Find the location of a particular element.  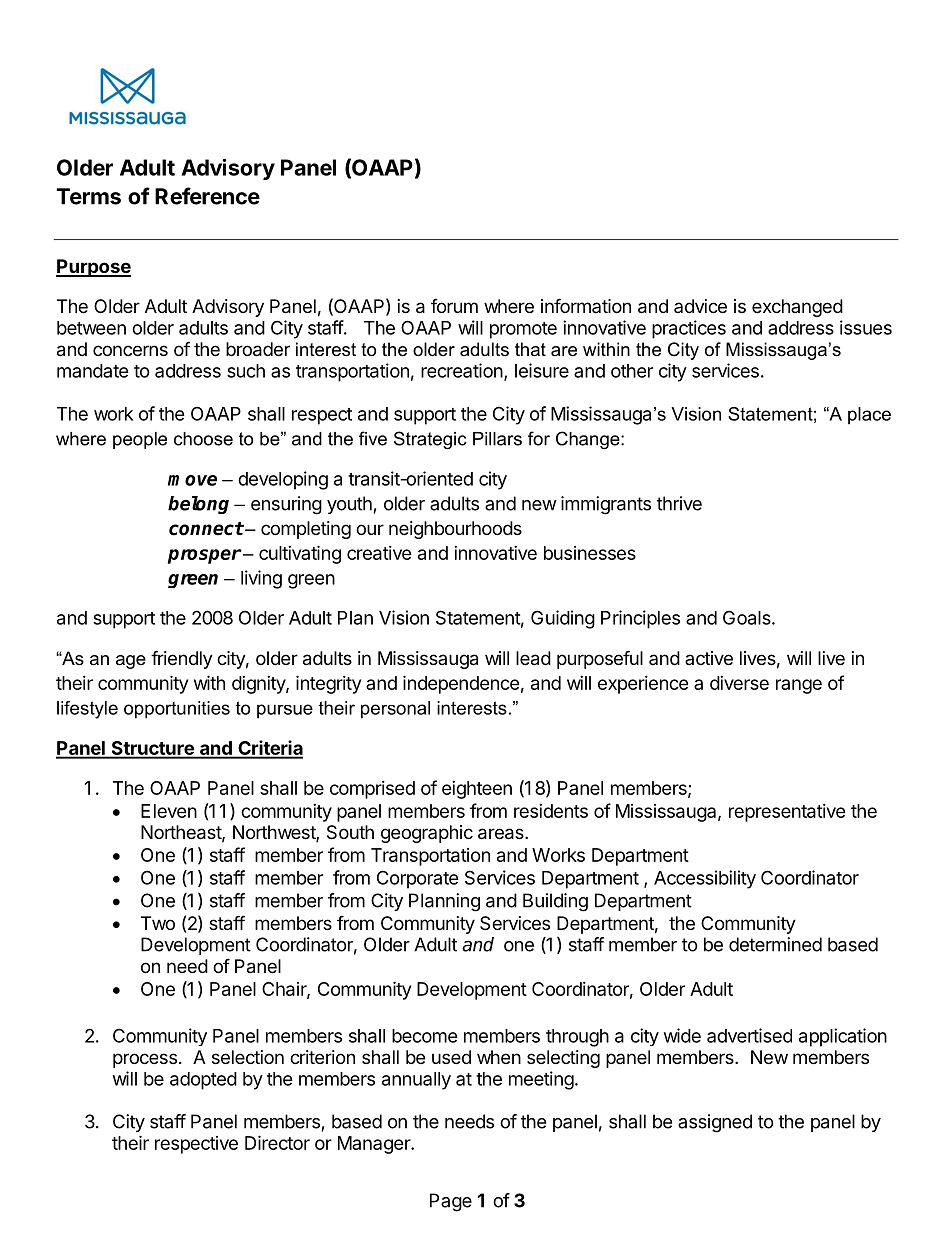

advice is located at coordinates (700, 306).
